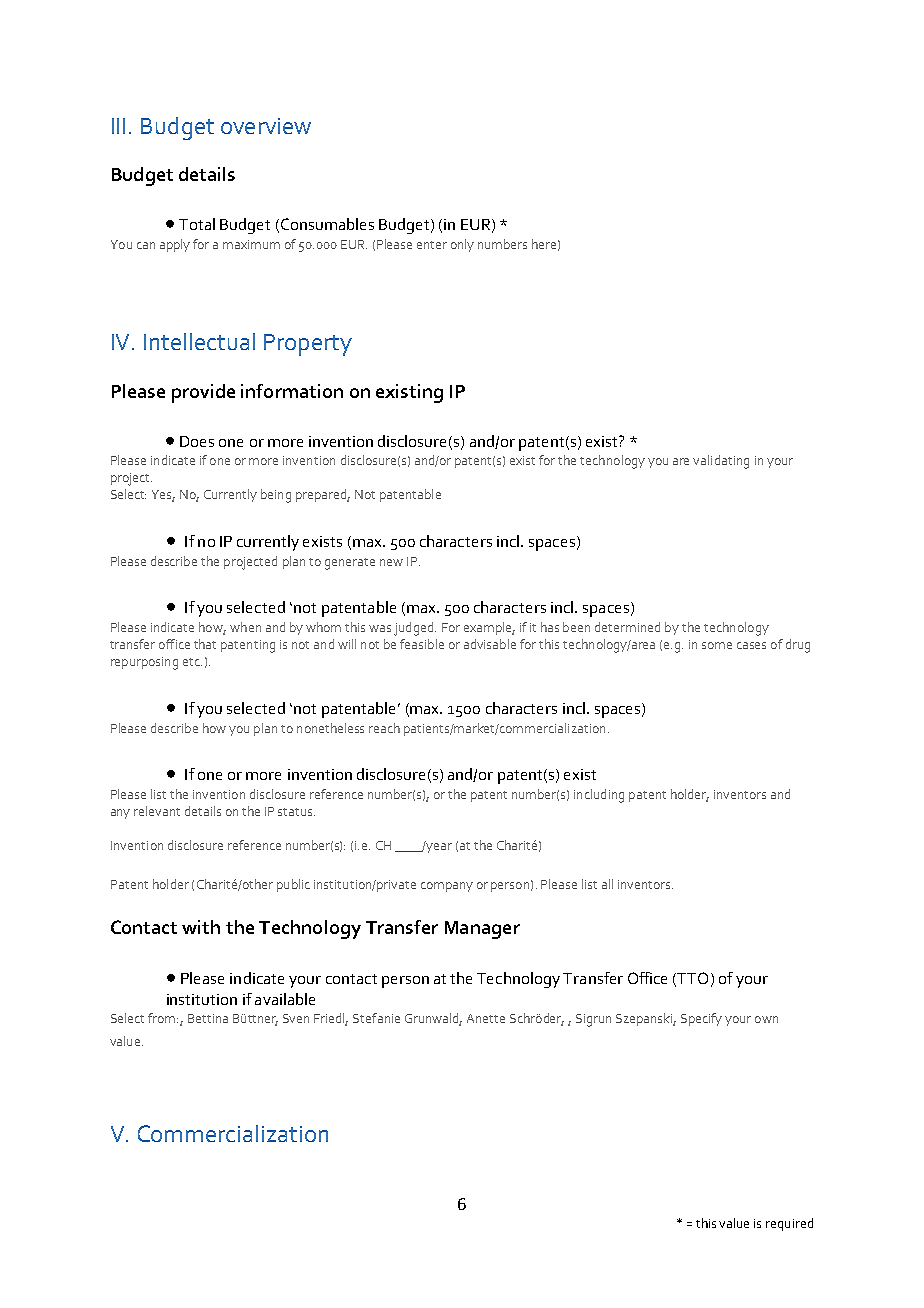  I want to click on some, so click(717, 645).
